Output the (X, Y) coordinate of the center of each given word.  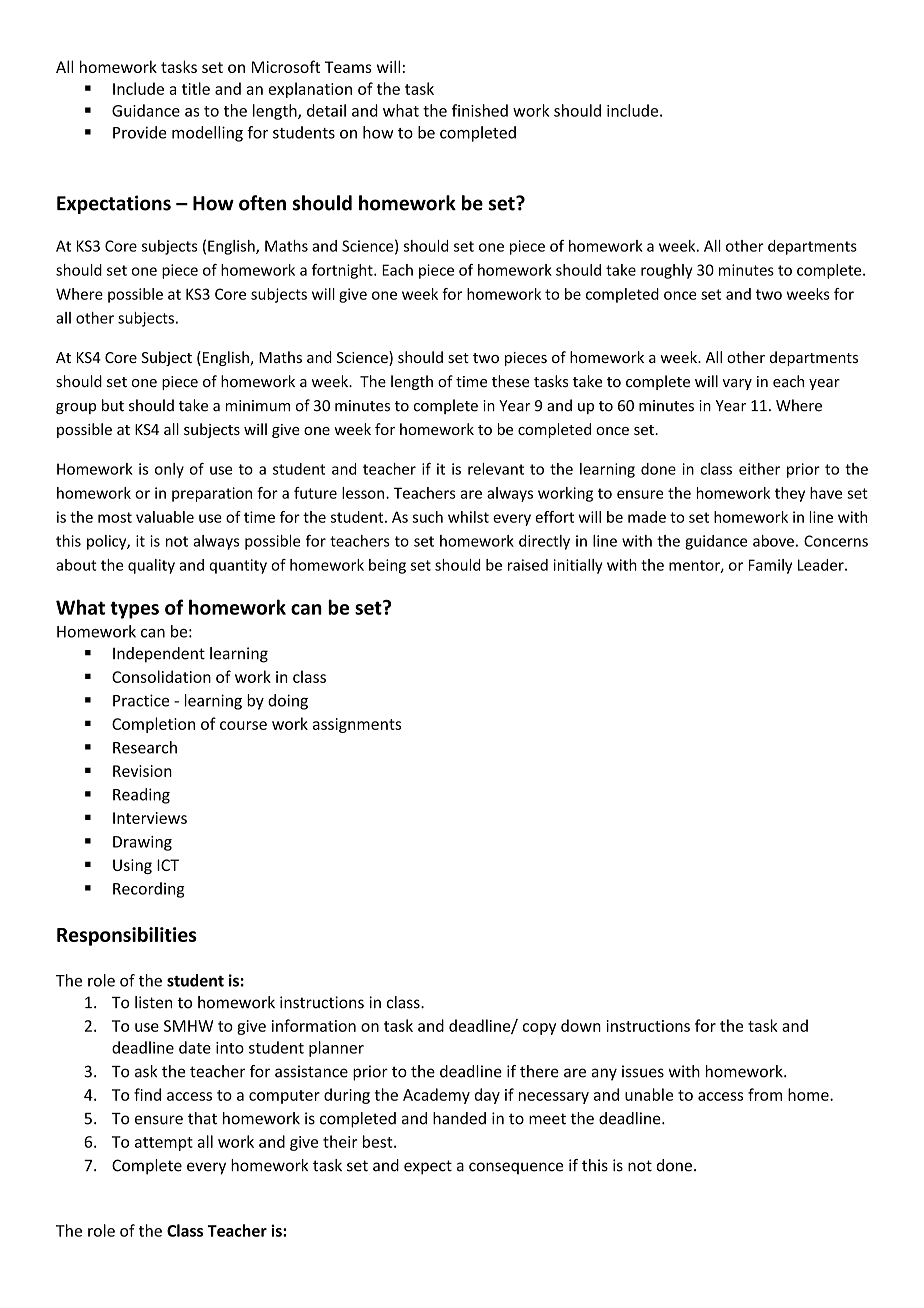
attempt (164, 1144)
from (765, 1094)
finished (480, 110)
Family (770, 566)
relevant (496, 469)
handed (459, 1118)
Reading (141, 796)
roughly (667, 271)
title (196, 88)
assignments (357, 725)
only (169, 470)
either (759, 469)
